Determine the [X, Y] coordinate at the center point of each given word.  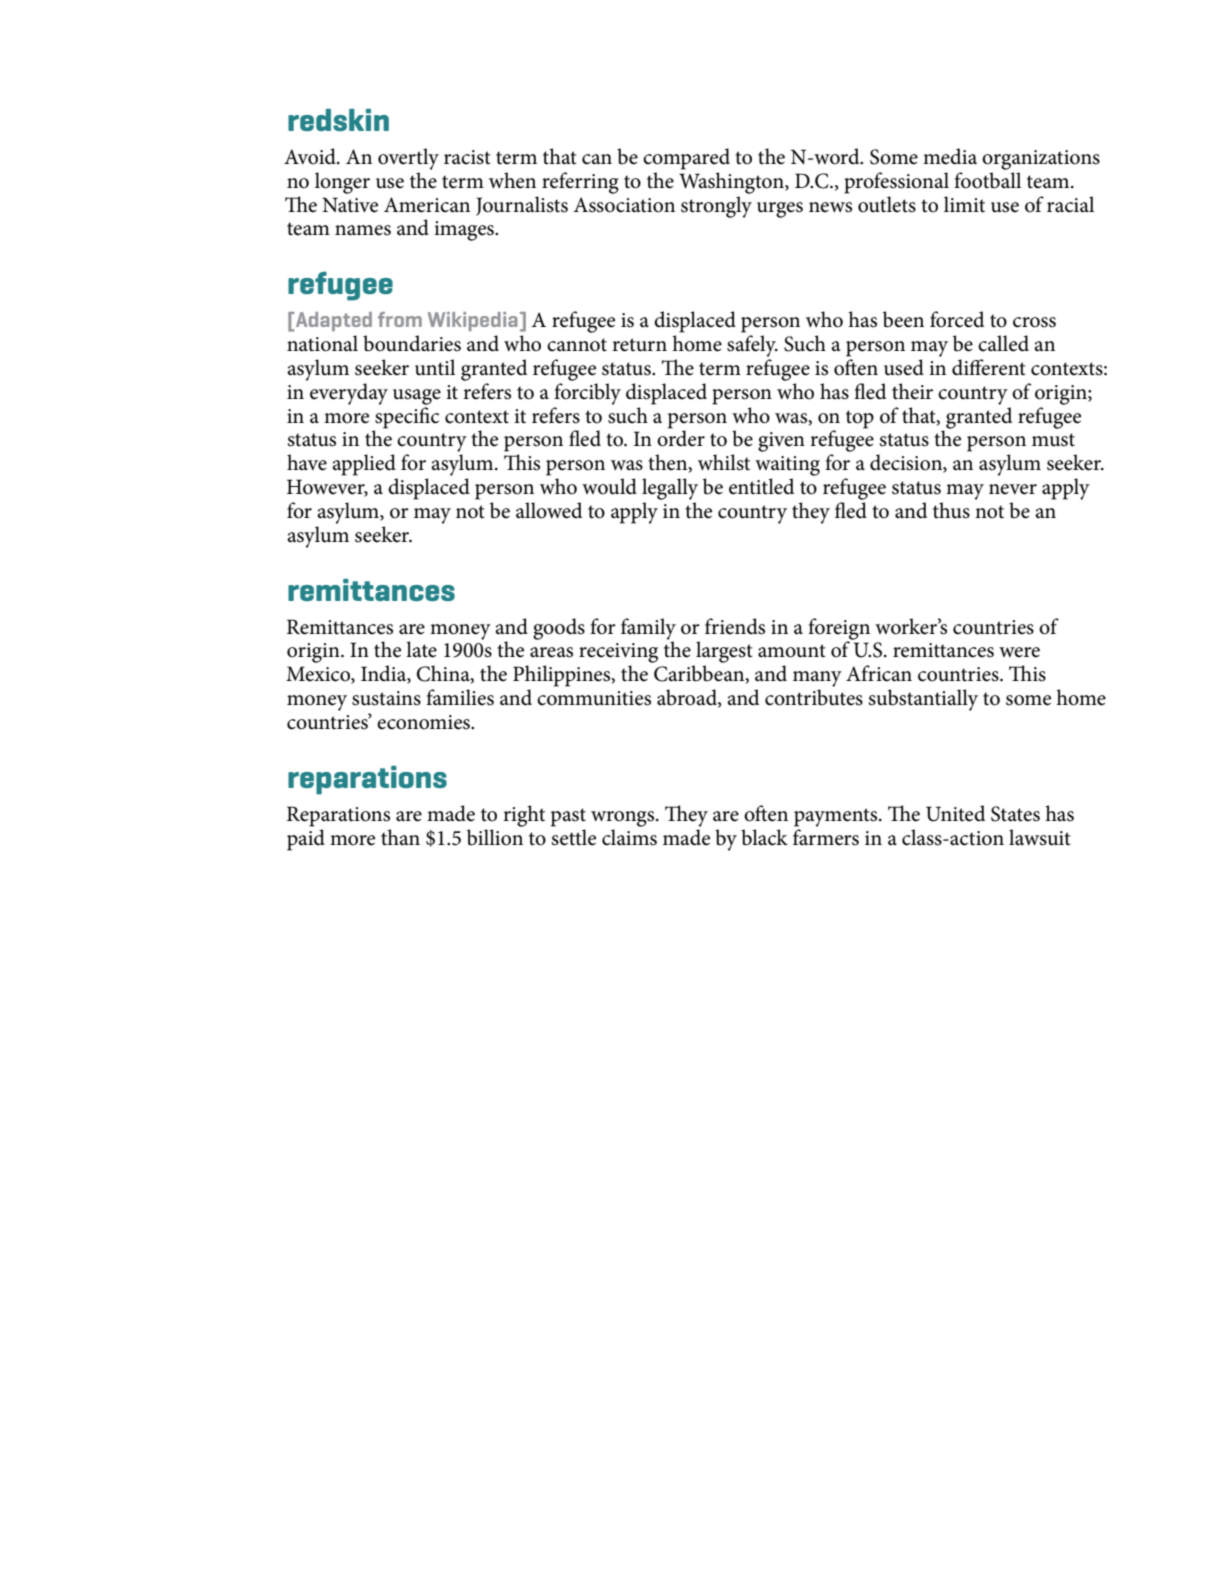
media [950, 156]
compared [686, 159]
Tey [686, 816]
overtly [408, 159]
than [400, 837]
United [955, 813]
